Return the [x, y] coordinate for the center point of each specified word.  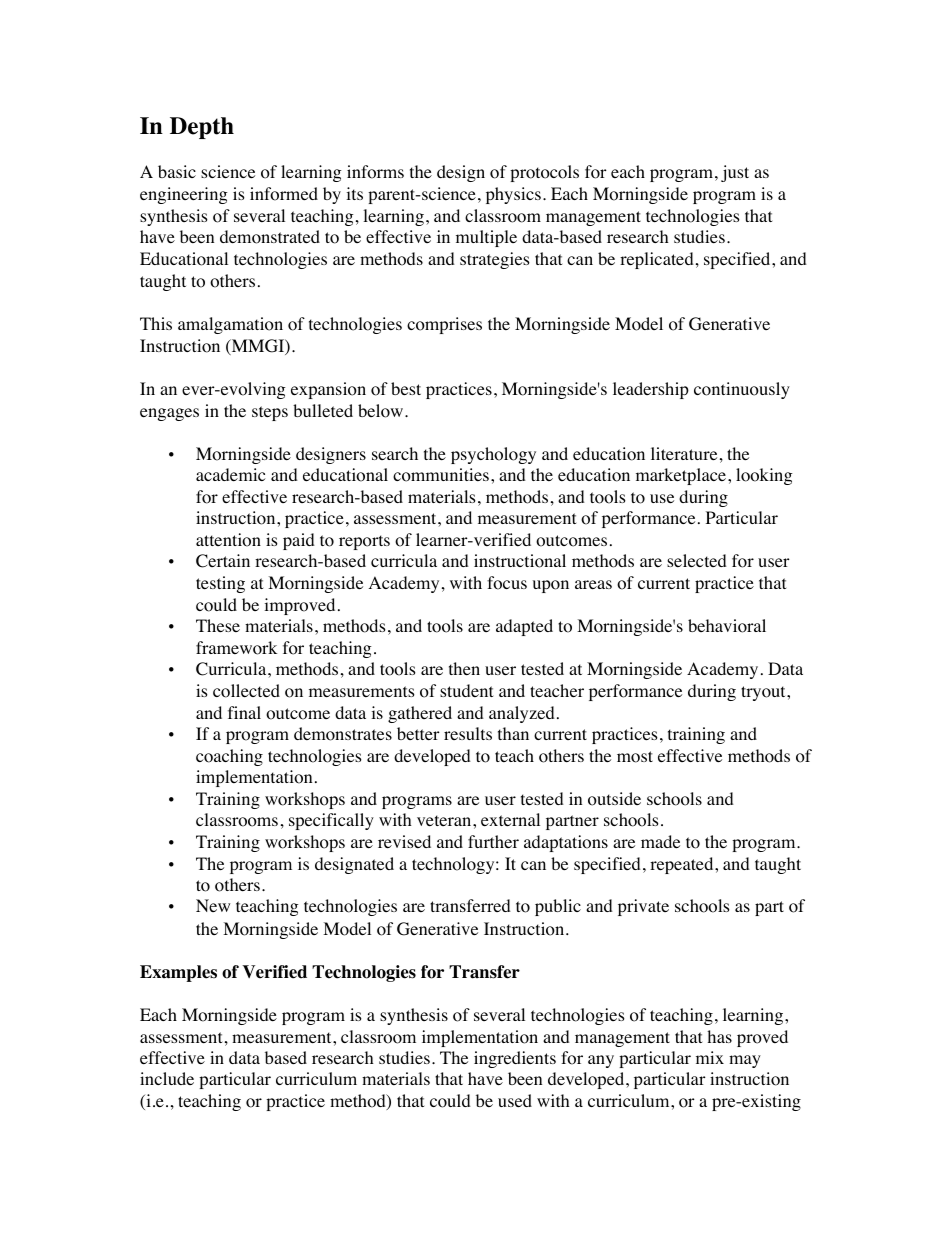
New [213, 905]
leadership [651, 390]
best [406, 388]
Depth [202, 128]
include [167, 1078]
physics [513, 195]
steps [270, 413]
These [218, 625]
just [735, 173]
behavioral [727, 626]
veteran [445, 820]
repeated [683, 865]
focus [507, 583]
